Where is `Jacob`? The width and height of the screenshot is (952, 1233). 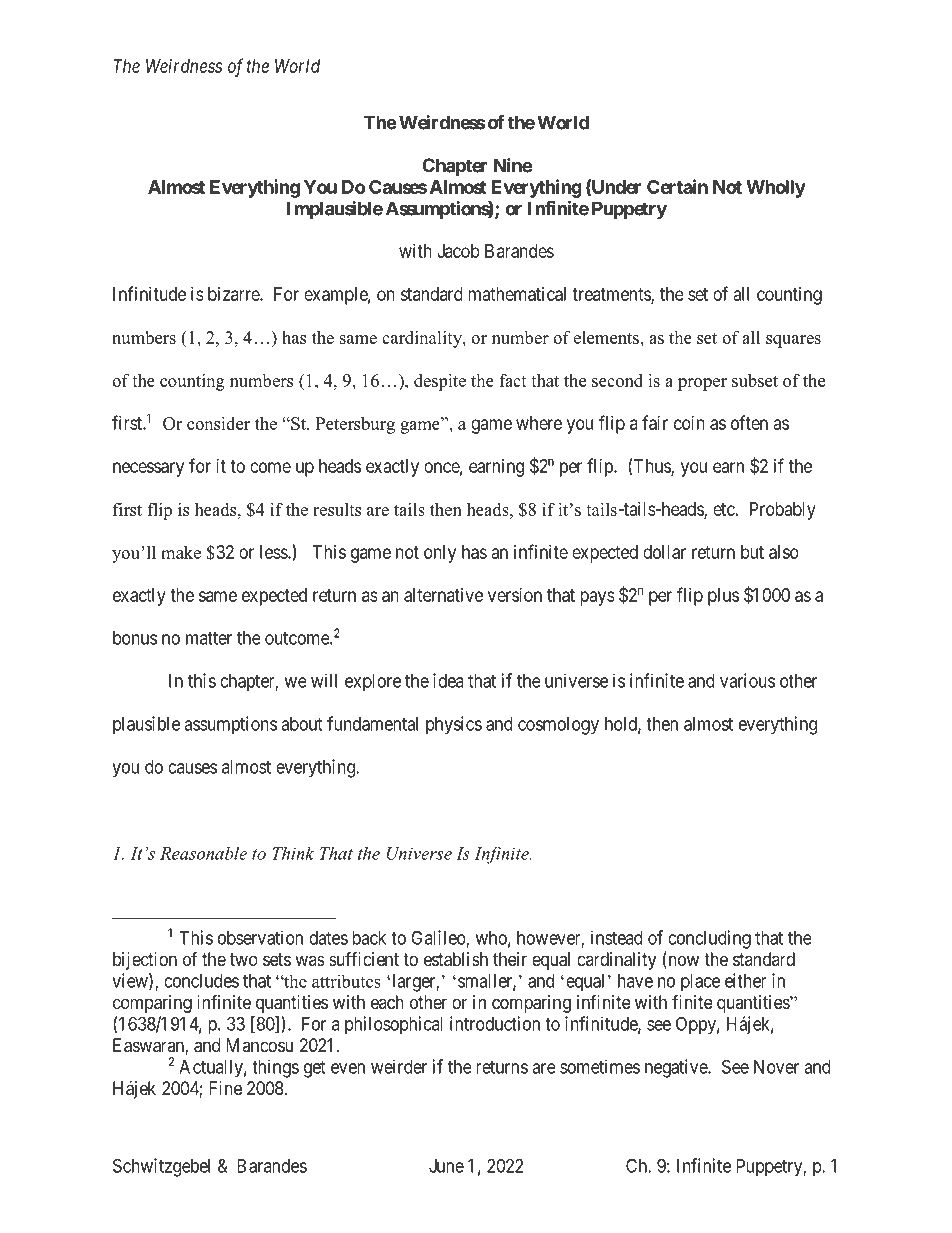 Jacob is located at coordinates (458, 251).
